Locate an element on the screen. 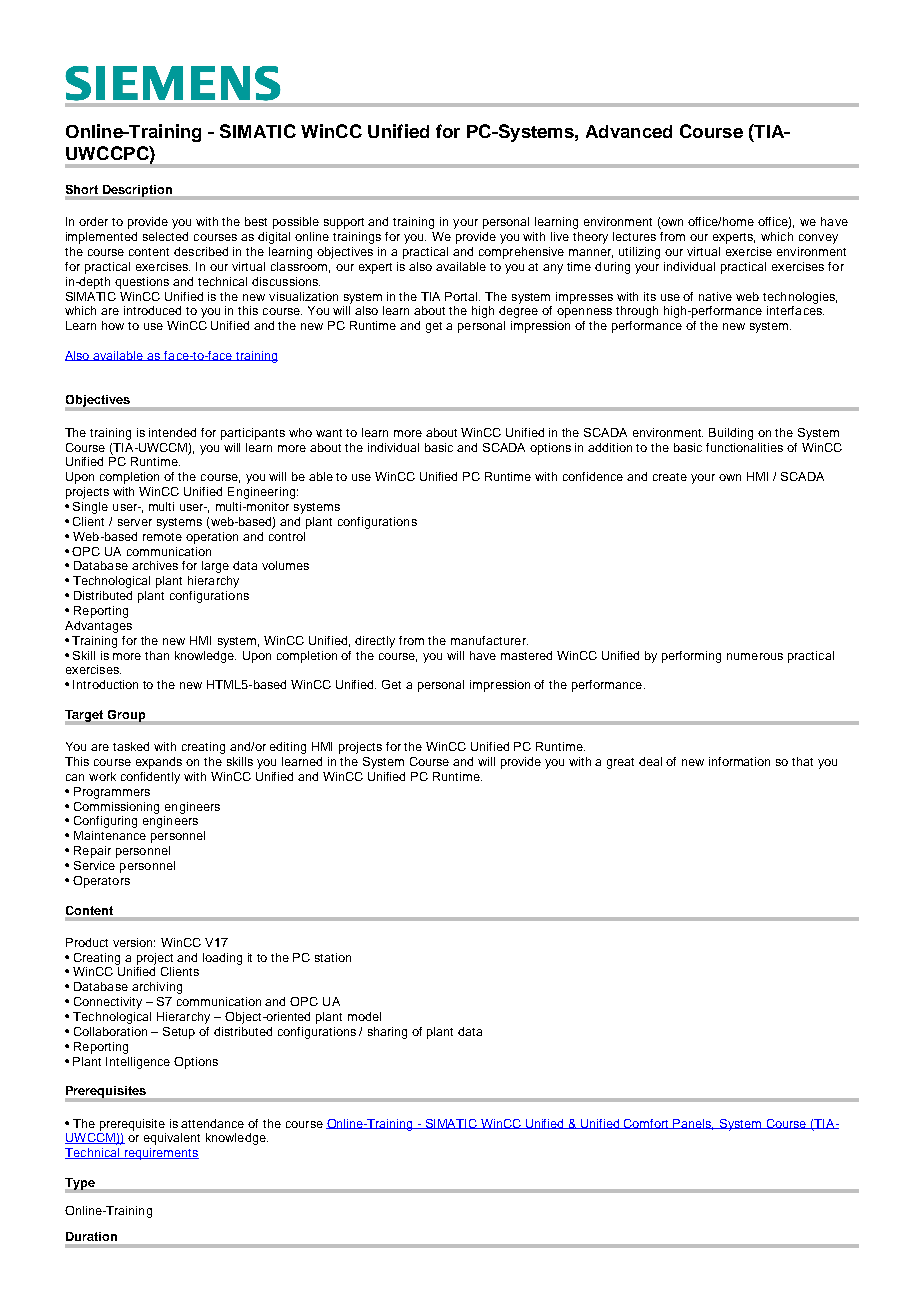  server is located at coordinates (135, 522).
